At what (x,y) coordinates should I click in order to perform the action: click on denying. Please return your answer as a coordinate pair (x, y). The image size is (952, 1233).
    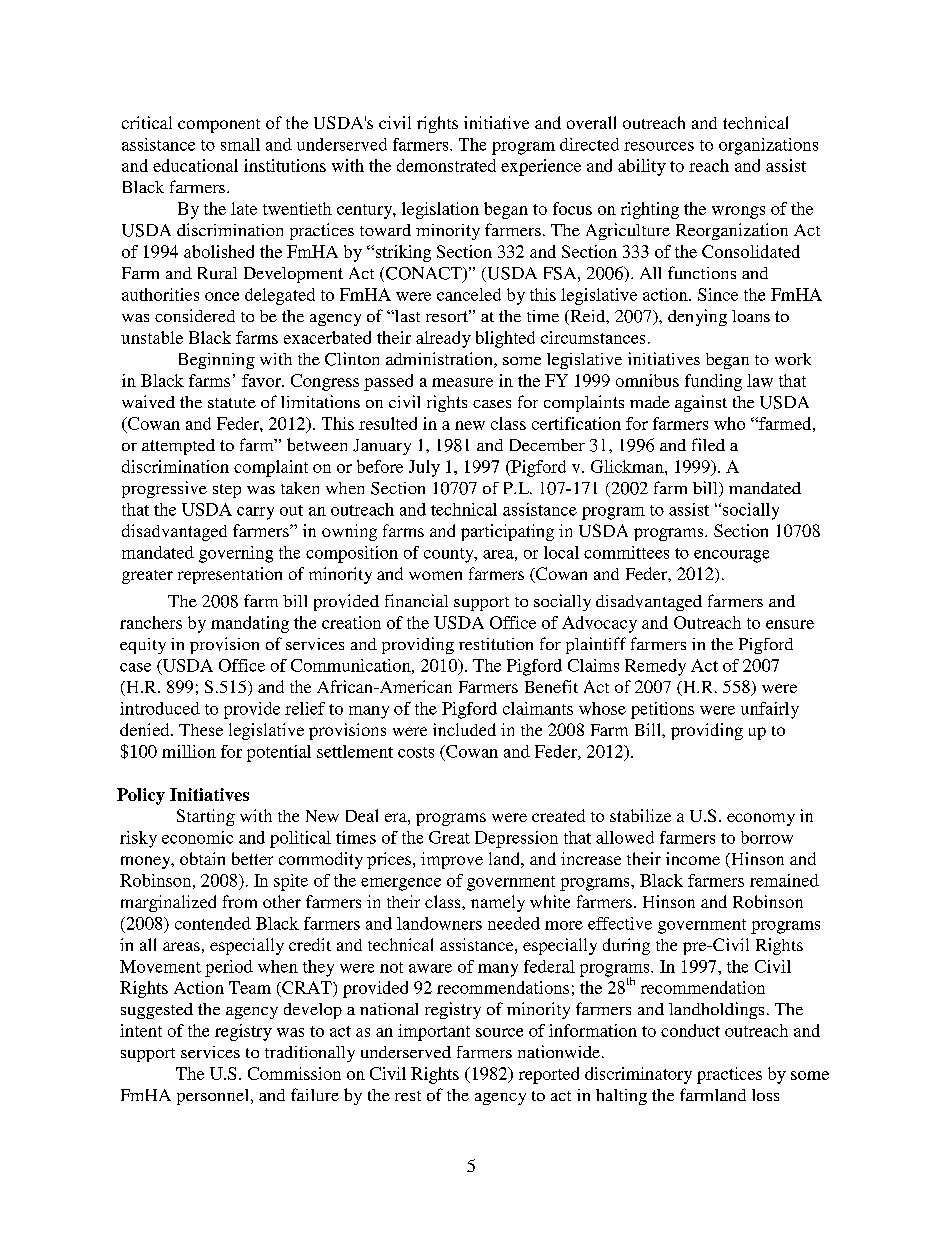
    Looking at the image, I should click on (697, 317).
